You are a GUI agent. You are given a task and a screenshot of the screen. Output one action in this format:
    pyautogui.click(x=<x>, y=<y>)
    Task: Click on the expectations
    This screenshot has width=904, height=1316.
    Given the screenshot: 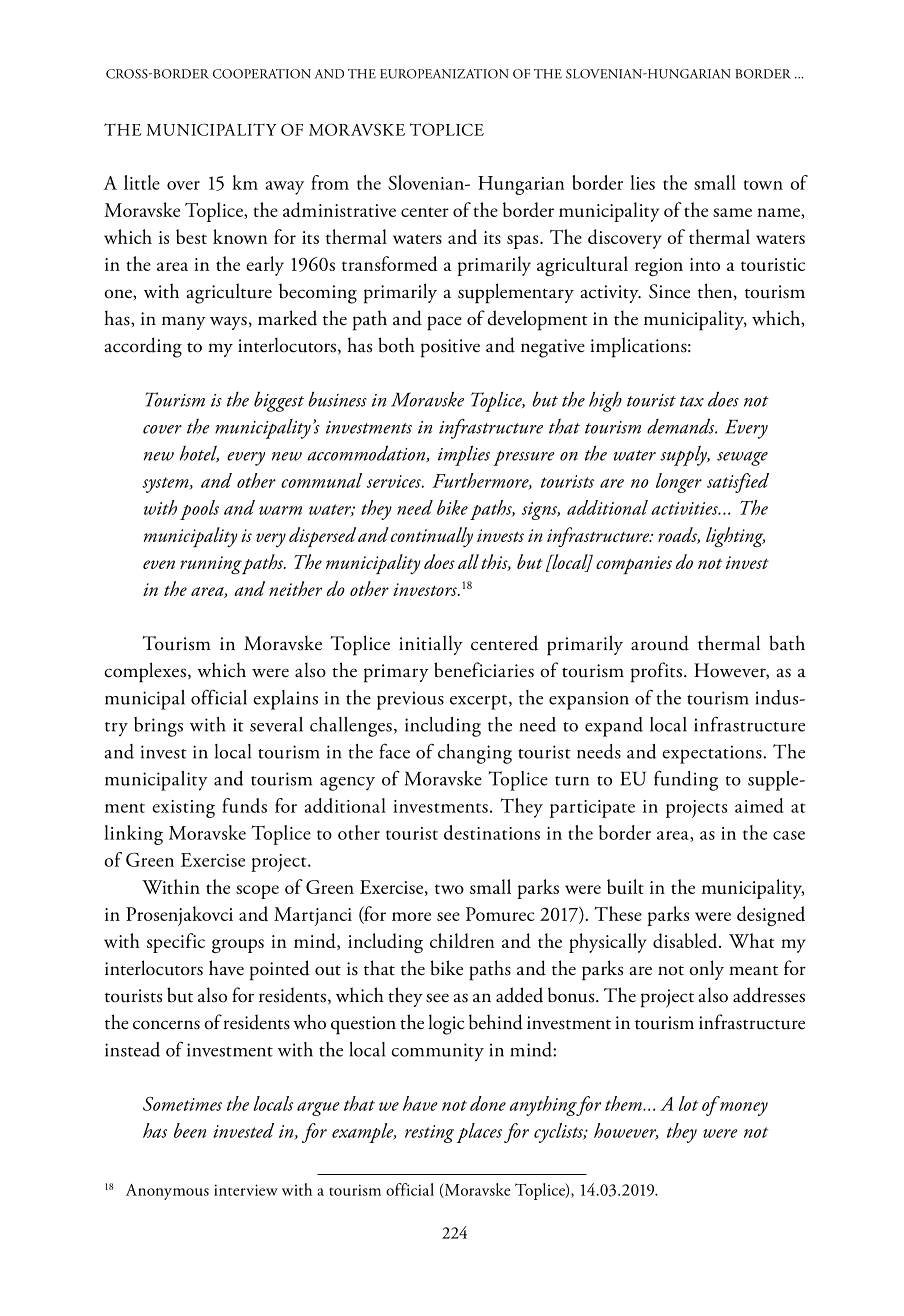 What is the action you would take?
    pyautogui.click(x=713, y=754)
